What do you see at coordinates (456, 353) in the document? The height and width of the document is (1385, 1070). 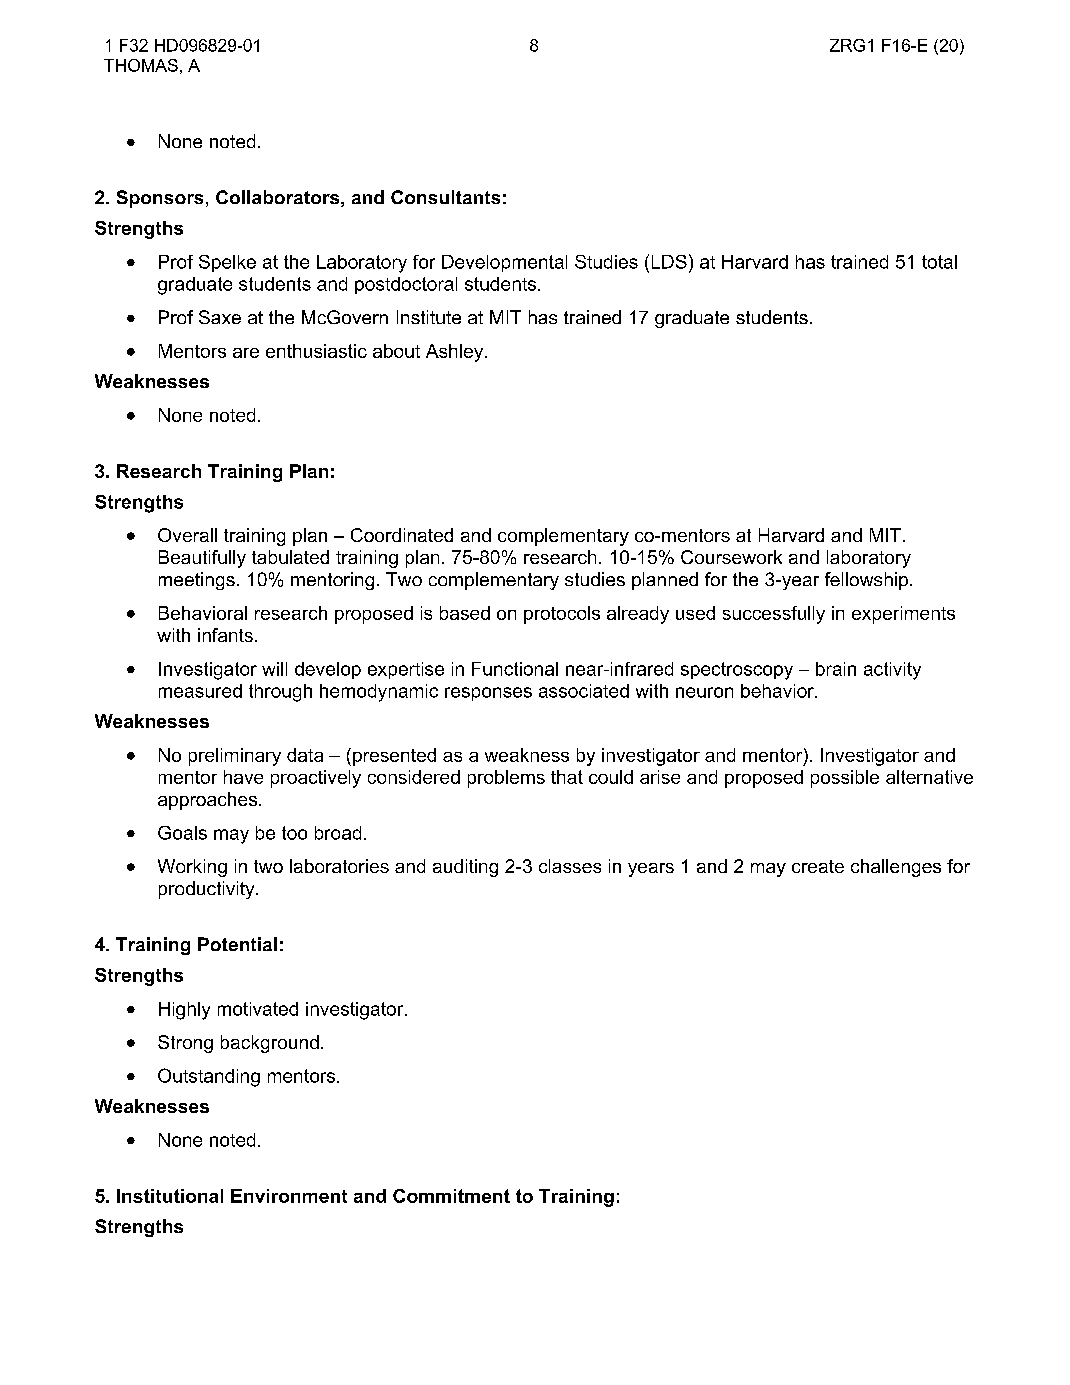 I see `Ashley` at bounding box center [456, 353].
